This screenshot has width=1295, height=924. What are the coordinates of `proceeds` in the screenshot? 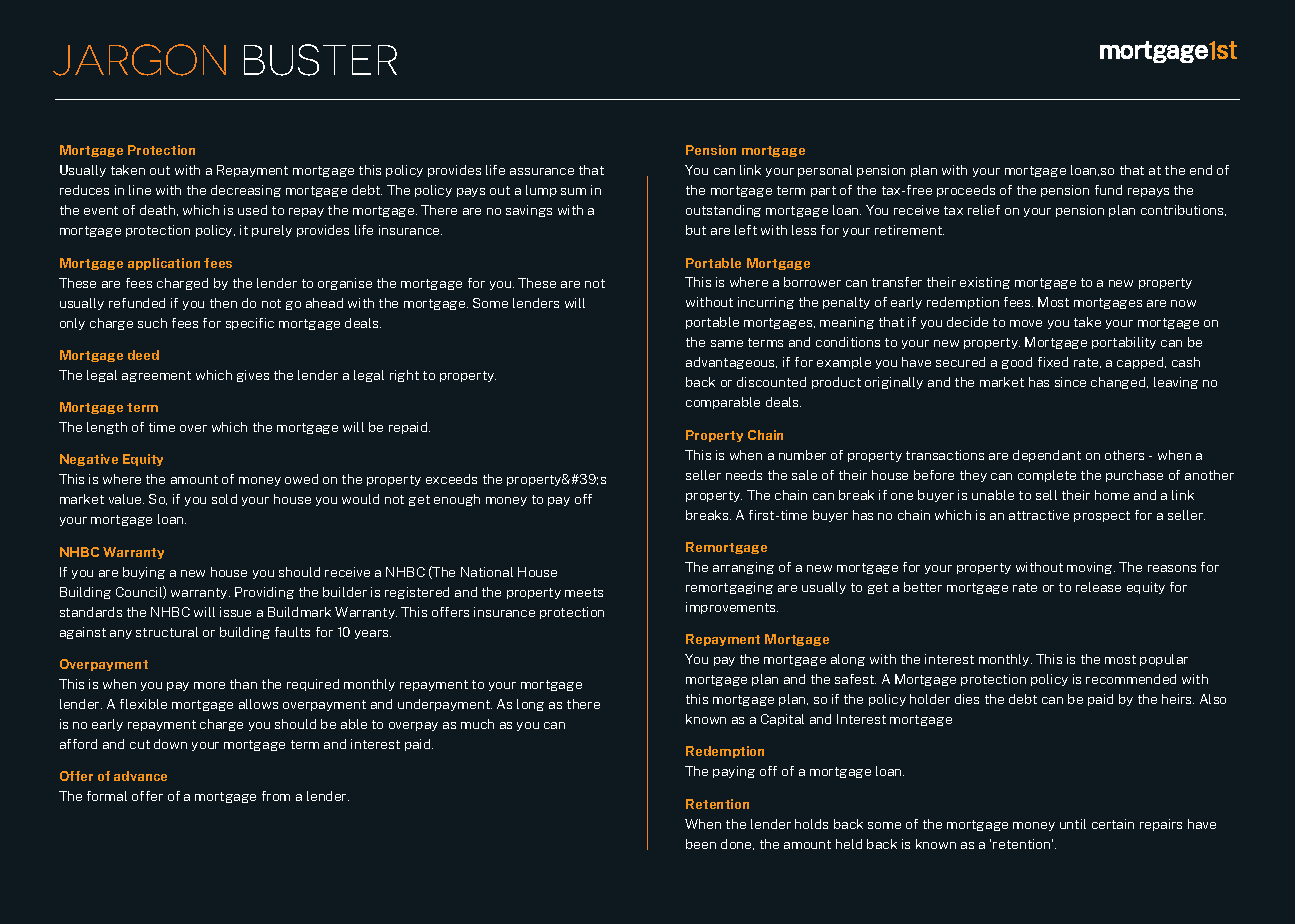 It's located at (966, 191).
